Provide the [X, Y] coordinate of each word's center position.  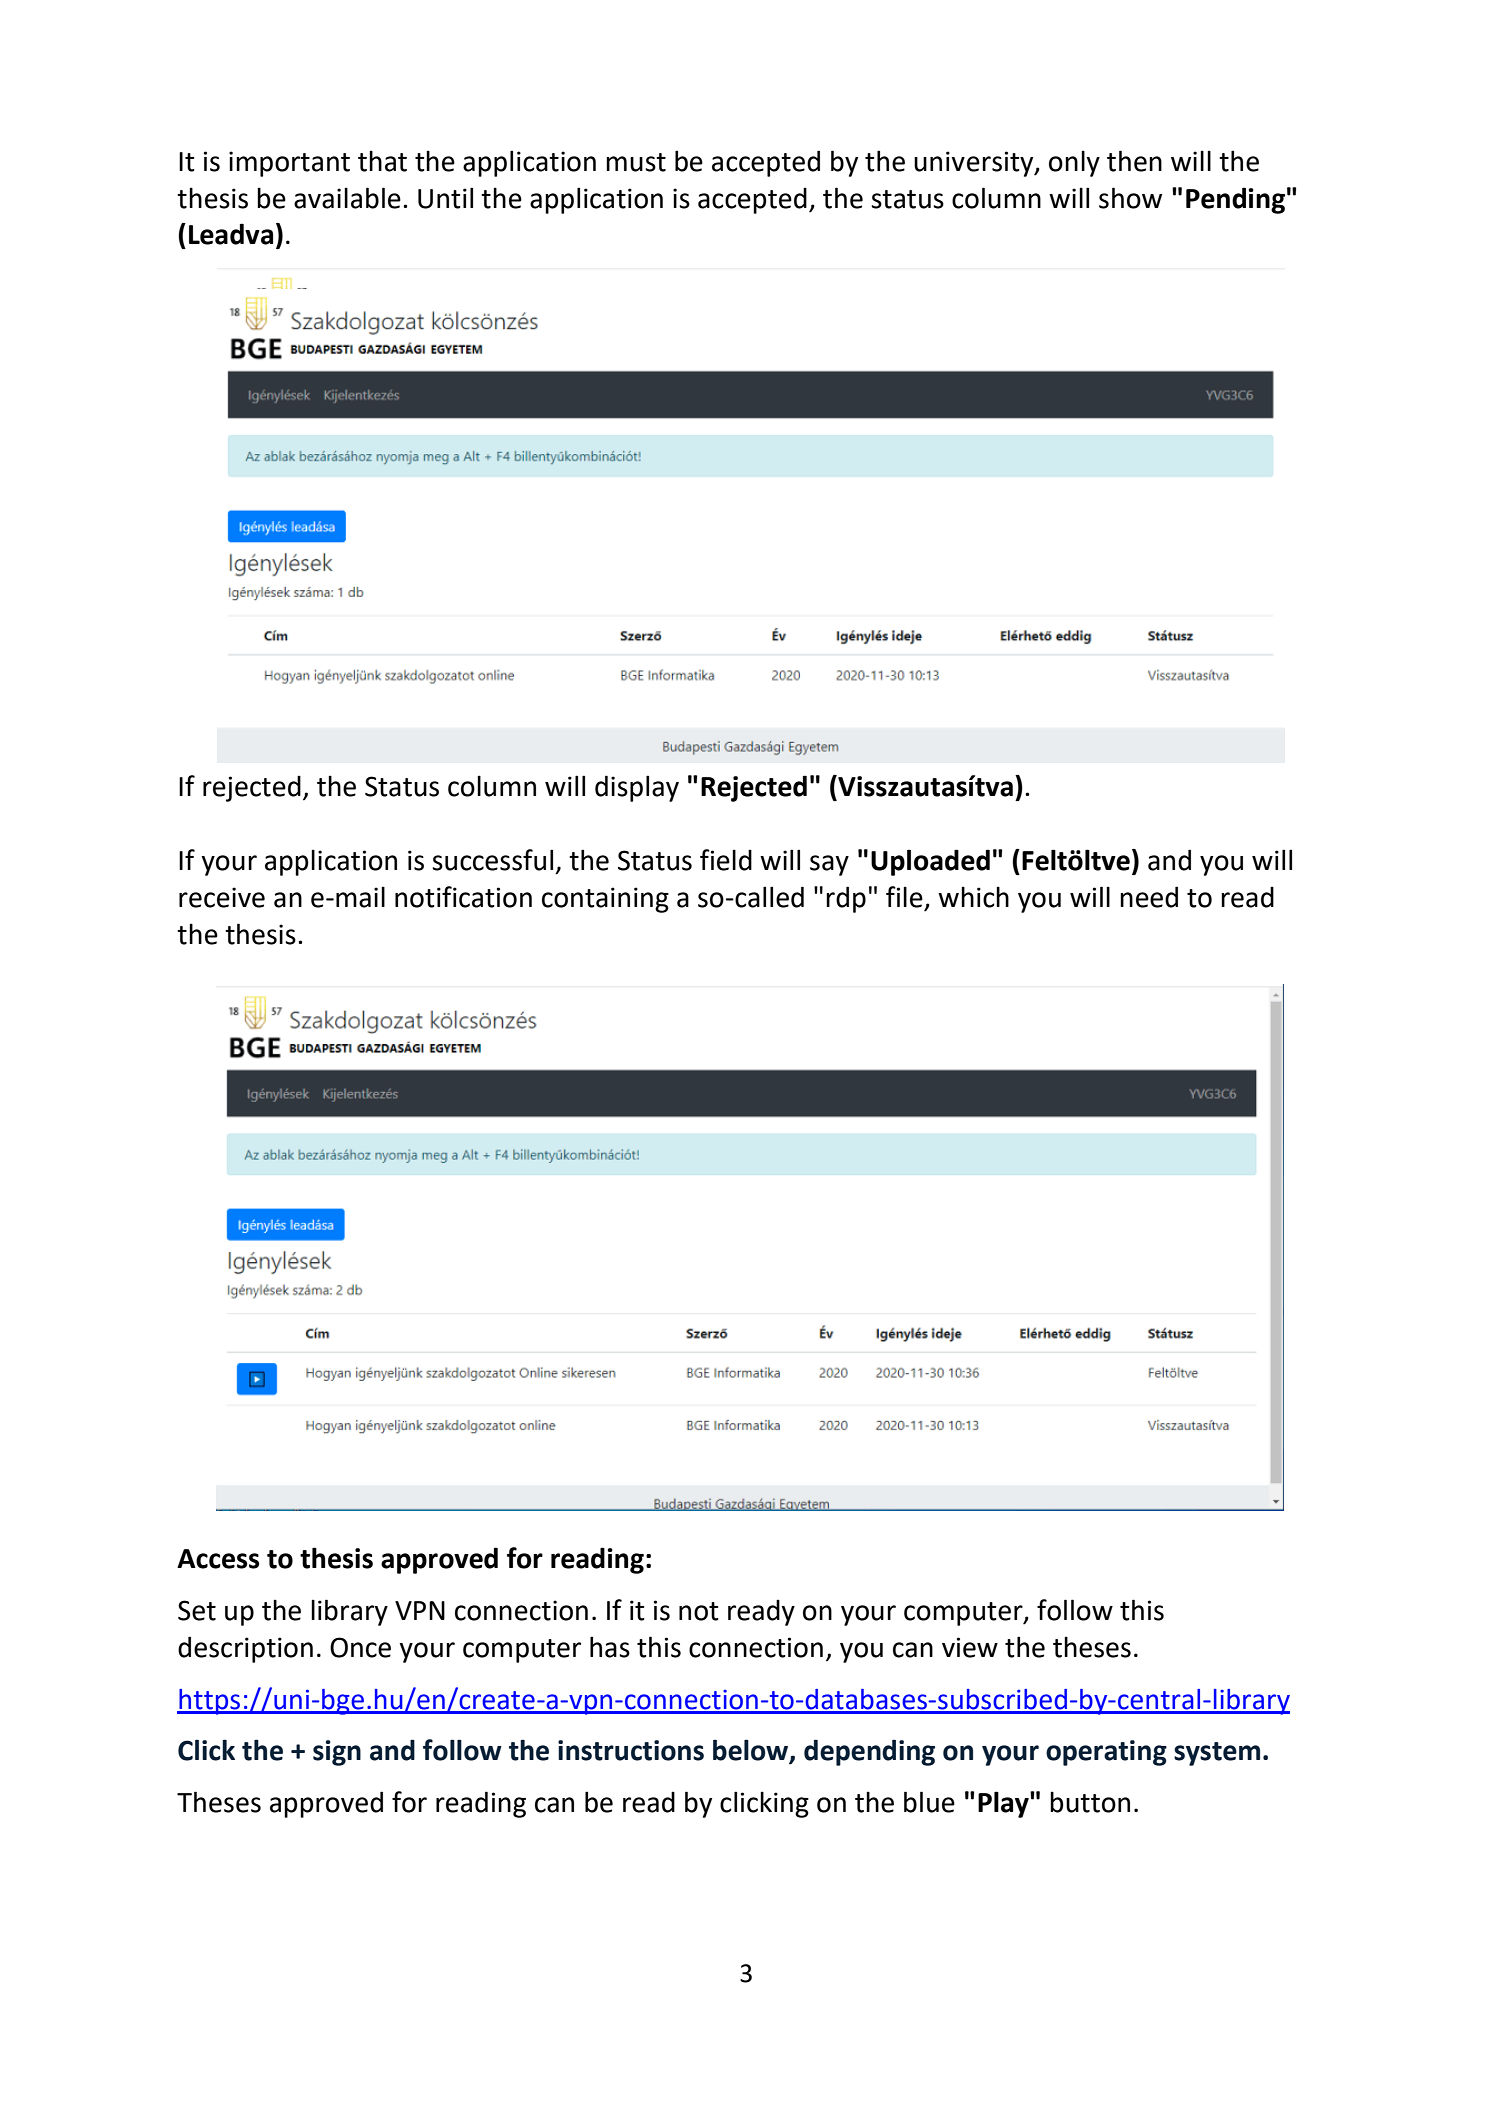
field [726, 860]
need [1149, 897]
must [636, 162]
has [610, 1647]
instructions [631, 1750]
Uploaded [930, 862]
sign [337, 1753]
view [970, 1647]
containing [605, 900]
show [1130, 198]
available [347, 198]
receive [222, 897]
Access [218, 1559]
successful [492, 860]
